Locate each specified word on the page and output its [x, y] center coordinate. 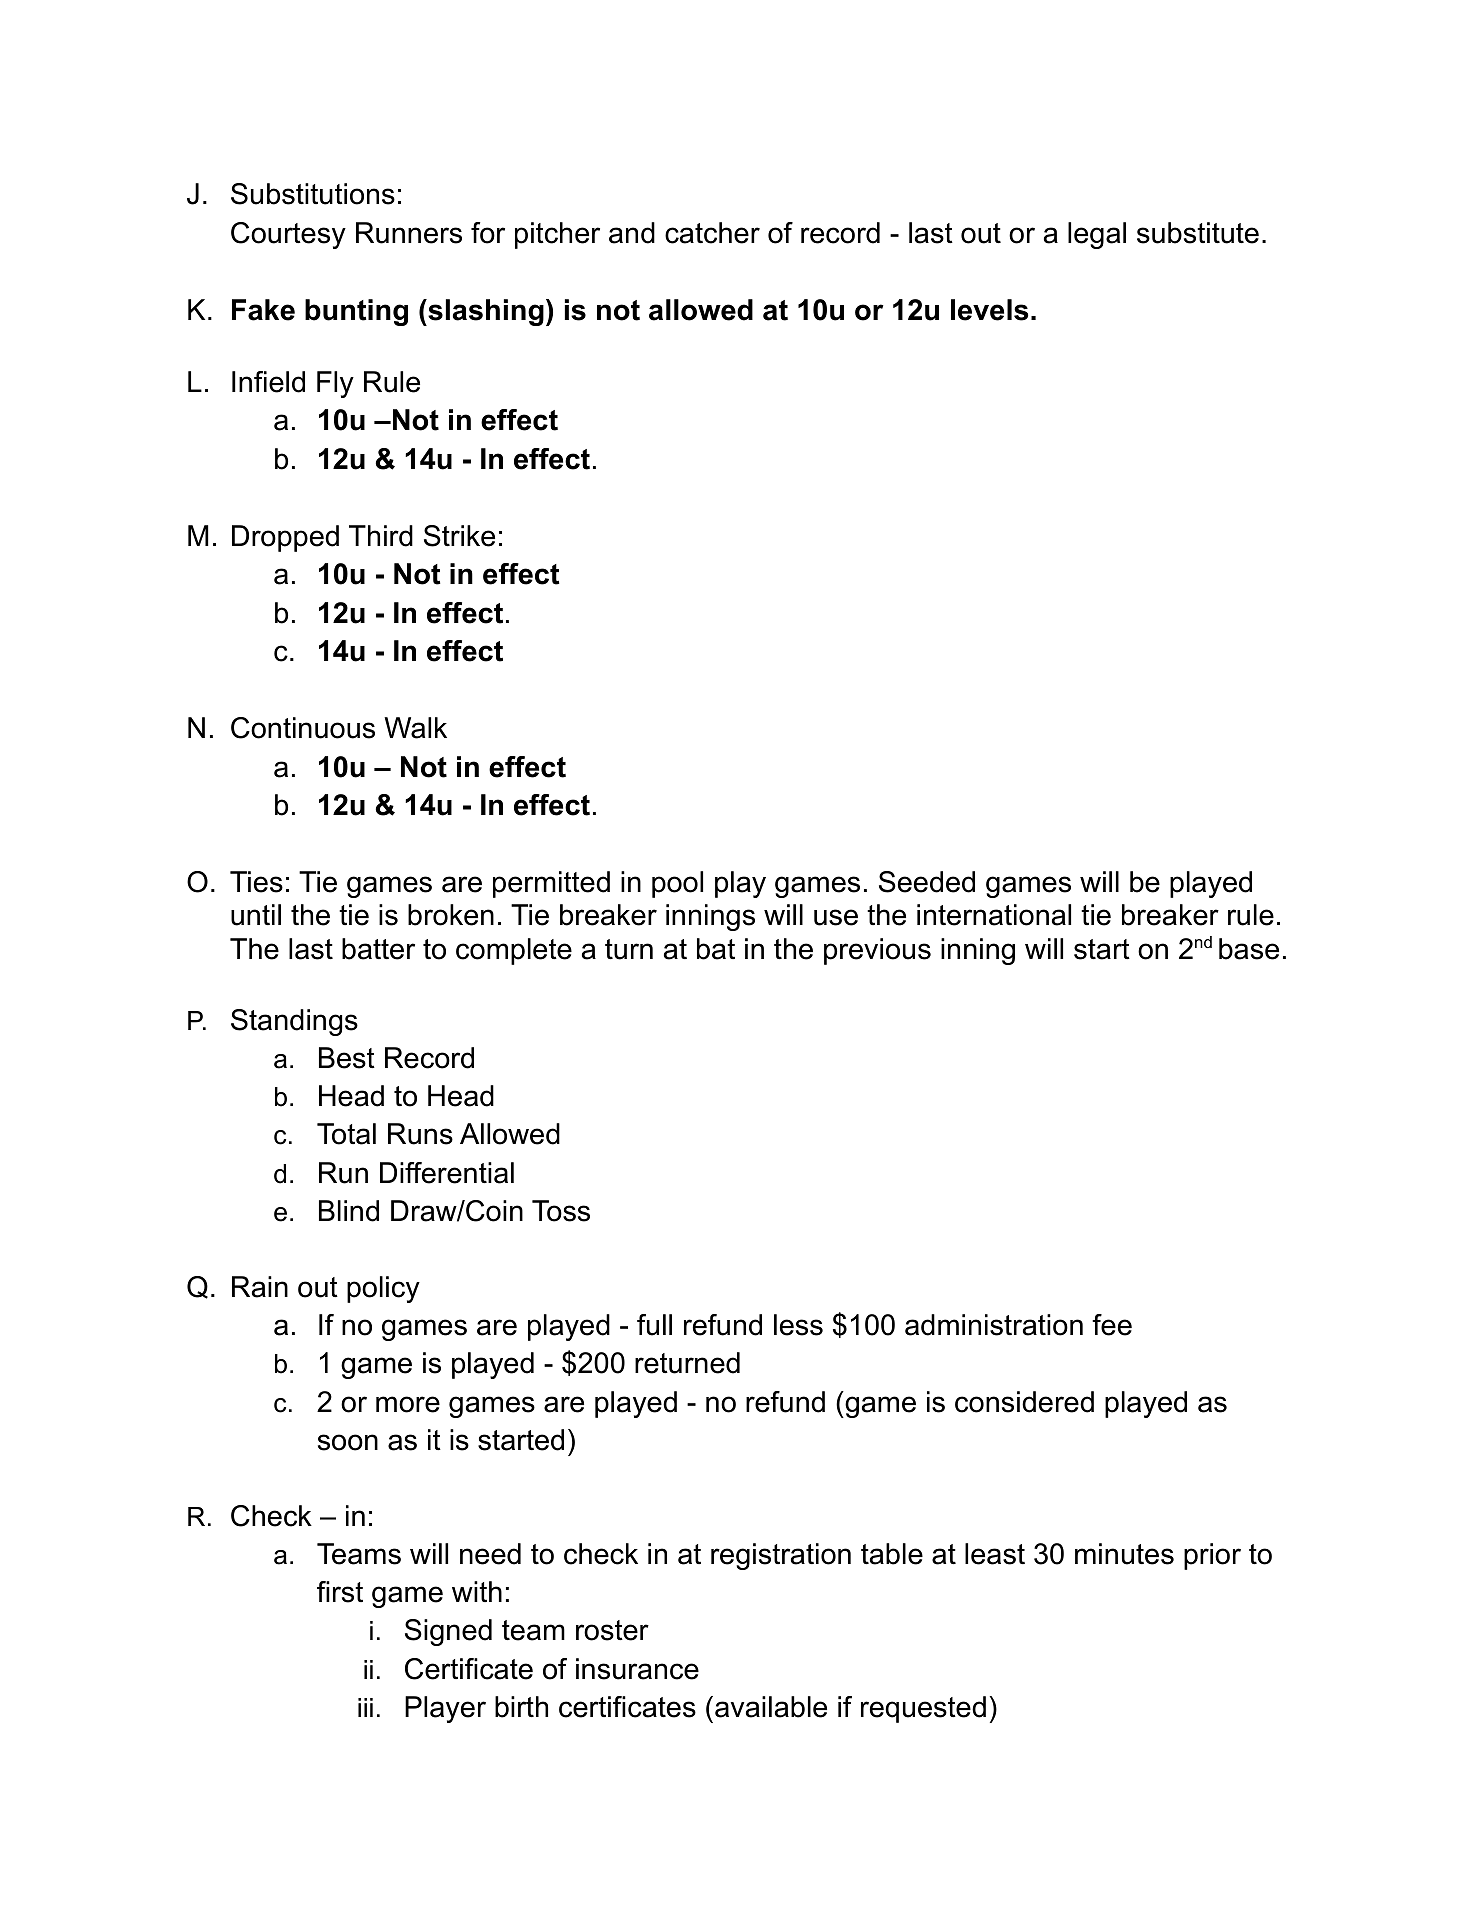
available [771, 1707]
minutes [1124, 1554]
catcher [712, 233]
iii [365, 1707]
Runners [409, 233]
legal [1097, 235]
